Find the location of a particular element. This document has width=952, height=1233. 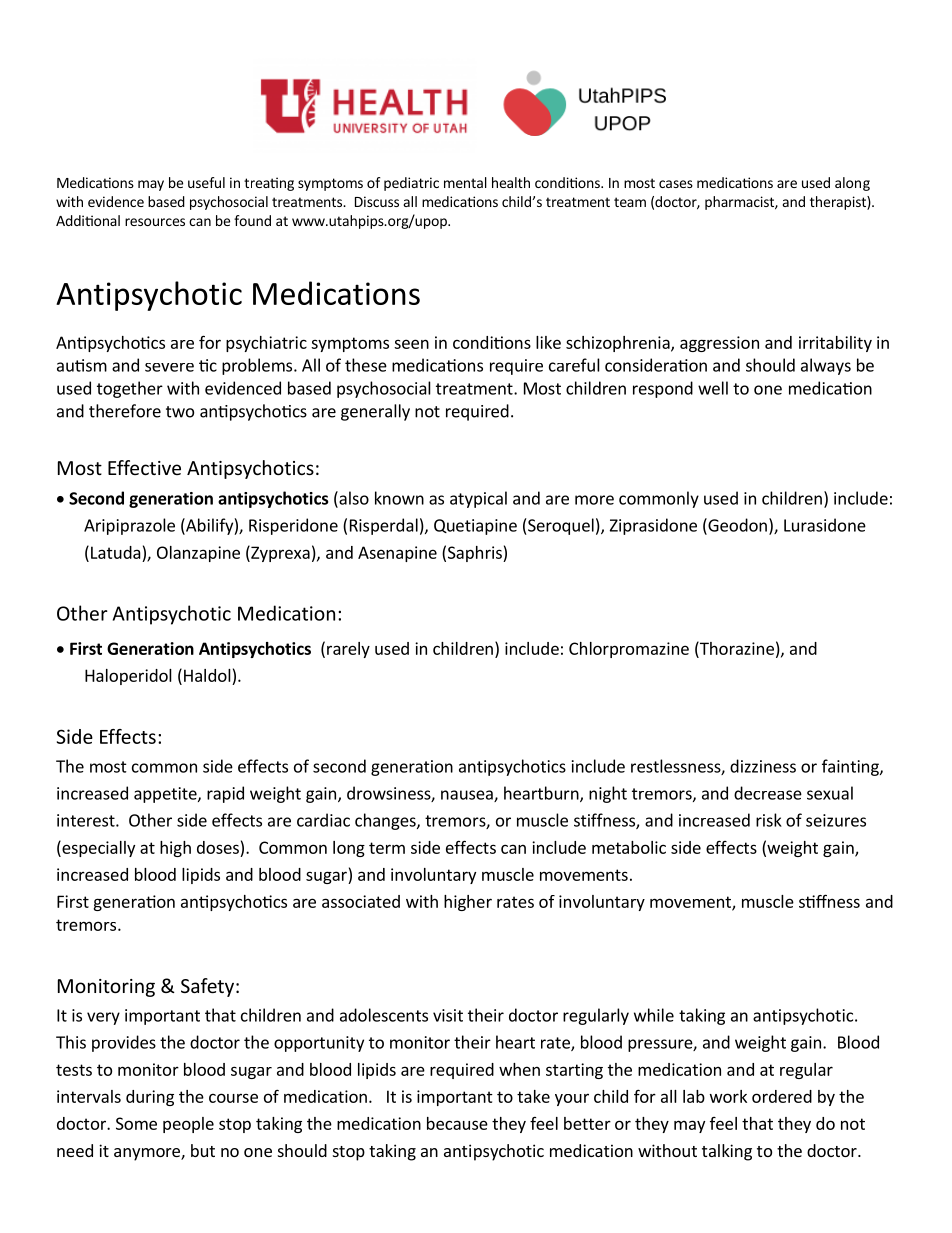

mental is located at coordinates (465, 182).
